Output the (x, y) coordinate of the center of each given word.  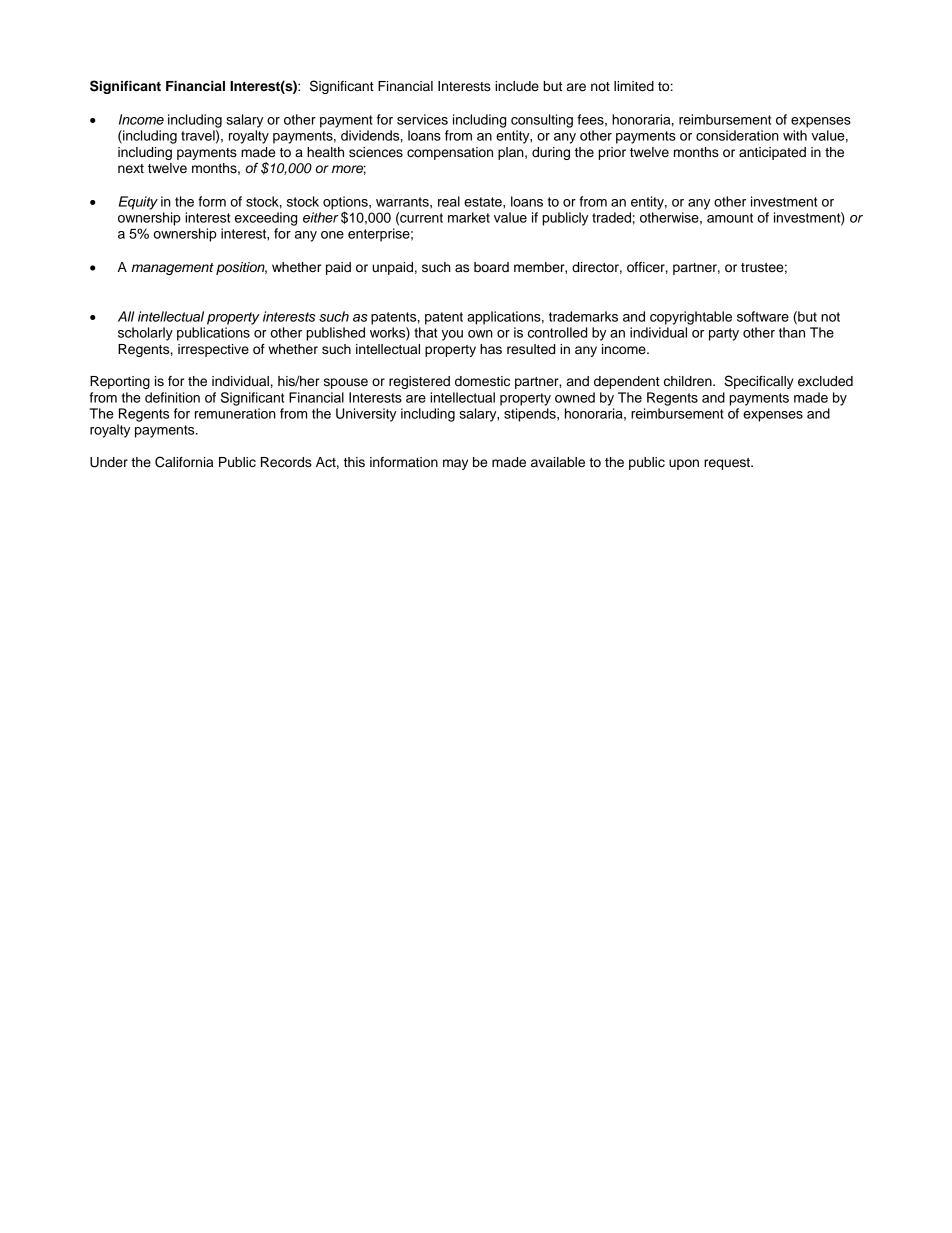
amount (730, 218)
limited (634, 86)
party (724, 334)
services (422, 119)
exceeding (266, 219)
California (184, 462)
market (469, 217)
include (517, 86)
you (452, 335)
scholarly (145, 334)
